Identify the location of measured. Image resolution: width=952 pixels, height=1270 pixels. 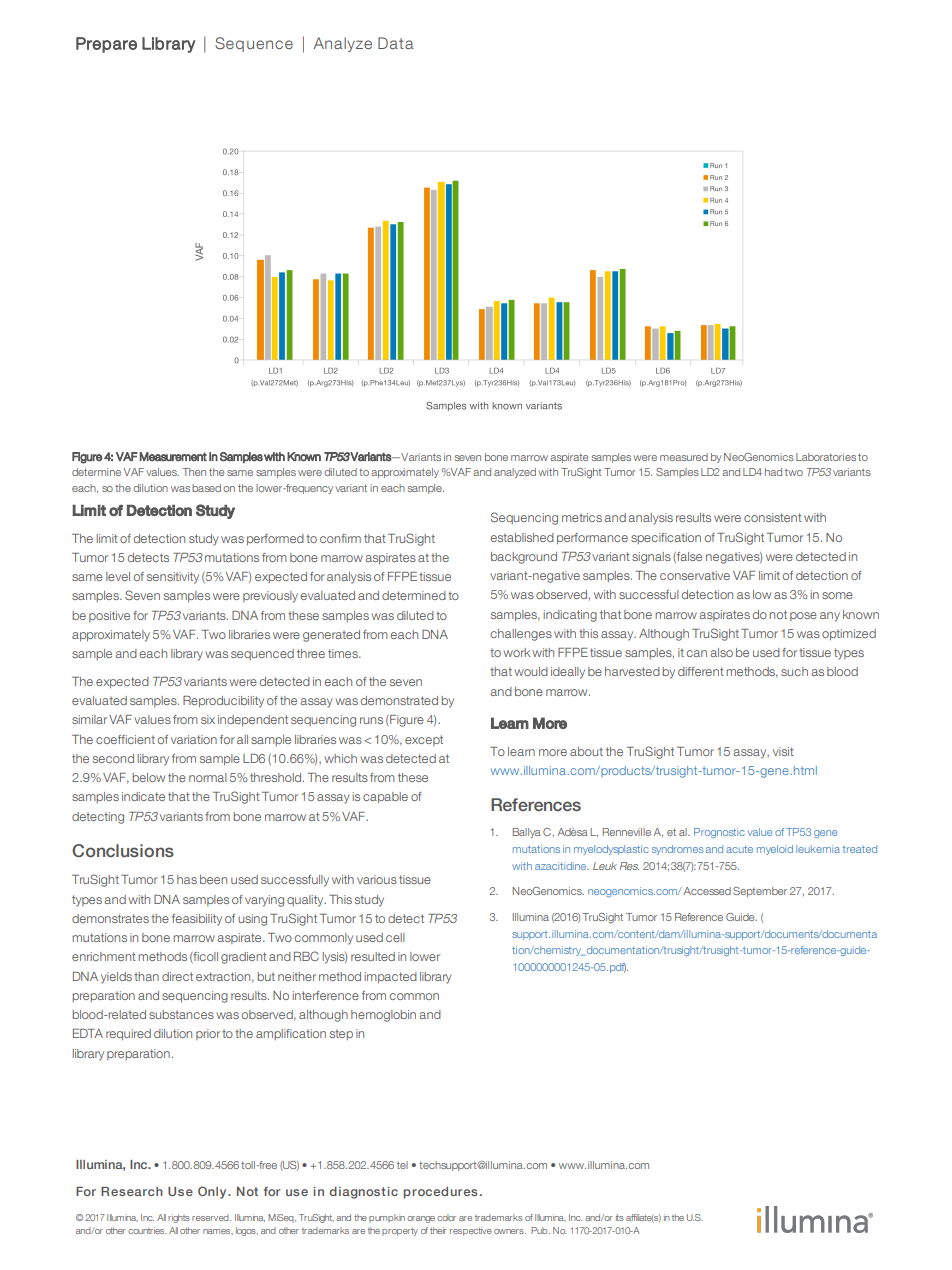
(684, 457).
